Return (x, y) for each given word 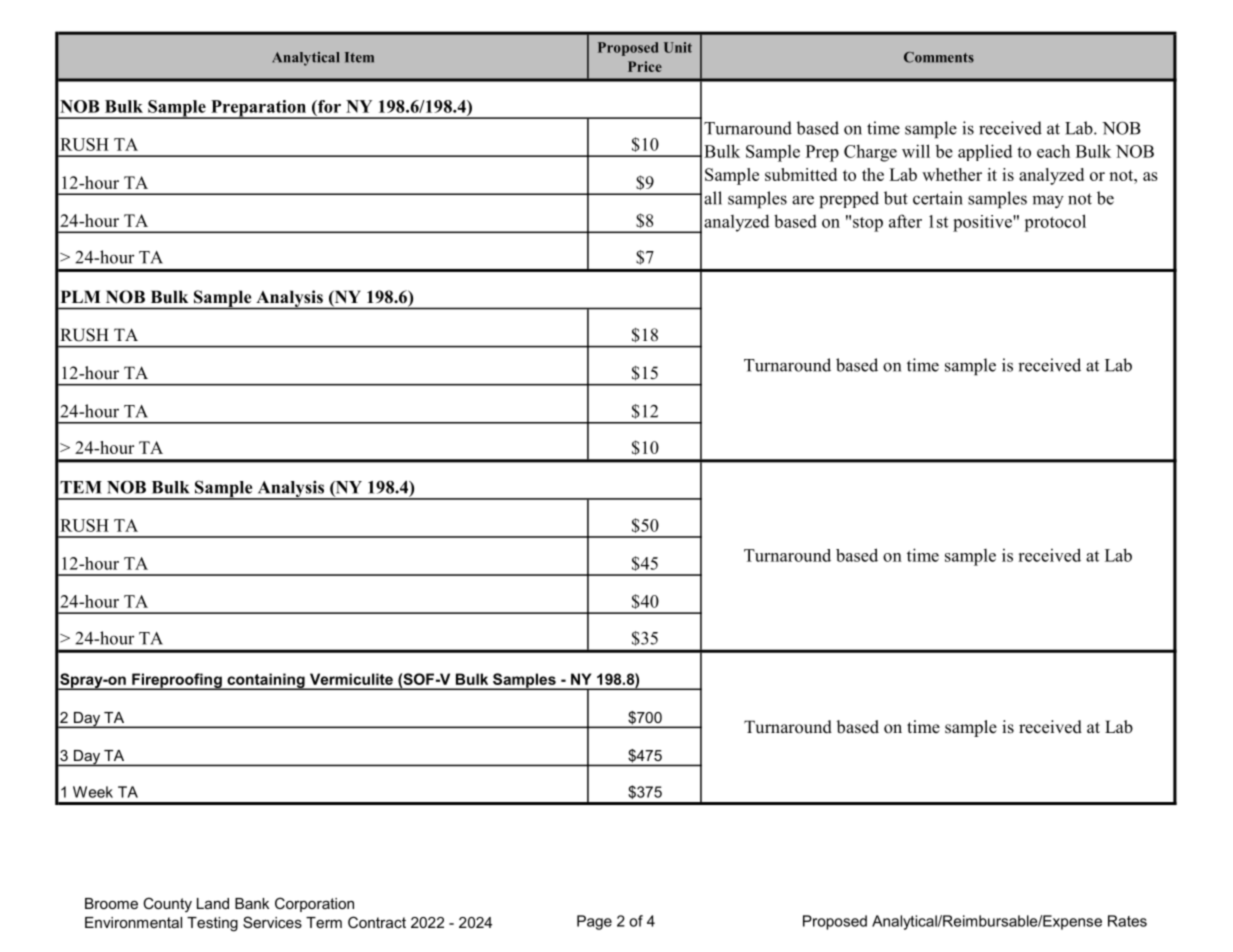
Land (213, 903)
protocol (1055, 223)
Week (93, 792)
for (328, 106)
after (905, 221)
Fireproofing (177, 681)
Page (594, 922)
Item (359, 57)
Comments (939, 57)
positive (983, 223)
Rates (1127, 921)
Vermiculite (351, 679)
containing (266, 681)
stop (868, 224)
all (713, 198)
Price (645, 66)
